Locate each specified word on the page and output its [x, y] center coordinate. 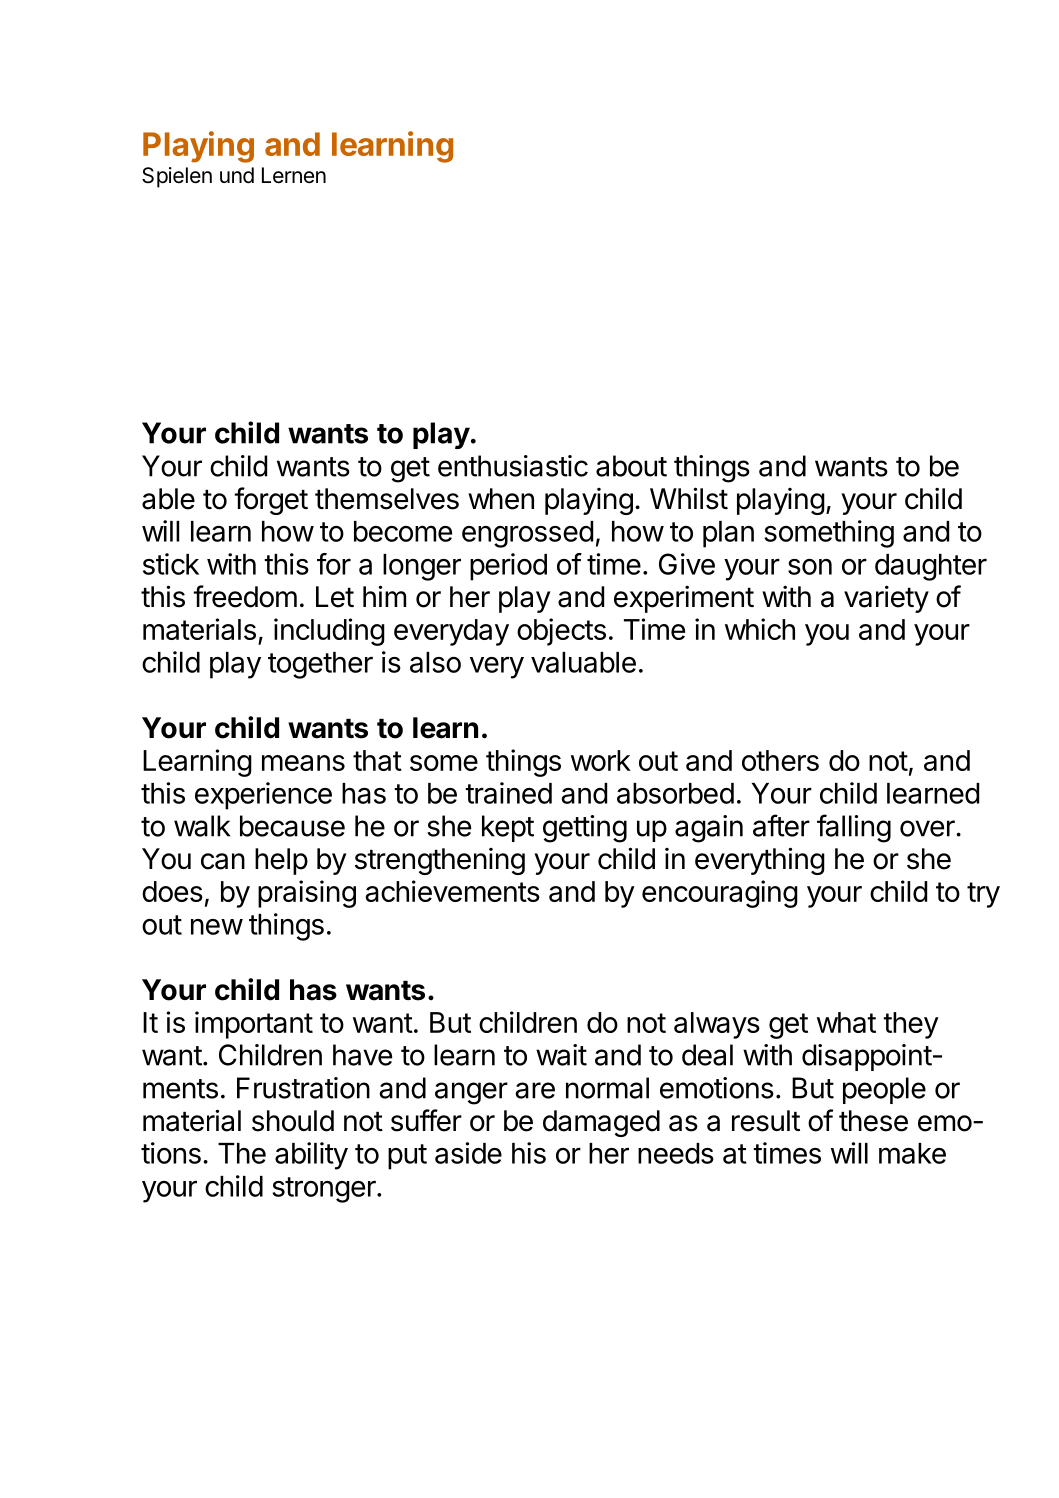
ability [311, 1156]
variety [886, 599]
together [320, 665]
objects [561, 632]
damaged [601, 1123]
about [631, 466]
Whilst [689, 498]
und [237, 175]
